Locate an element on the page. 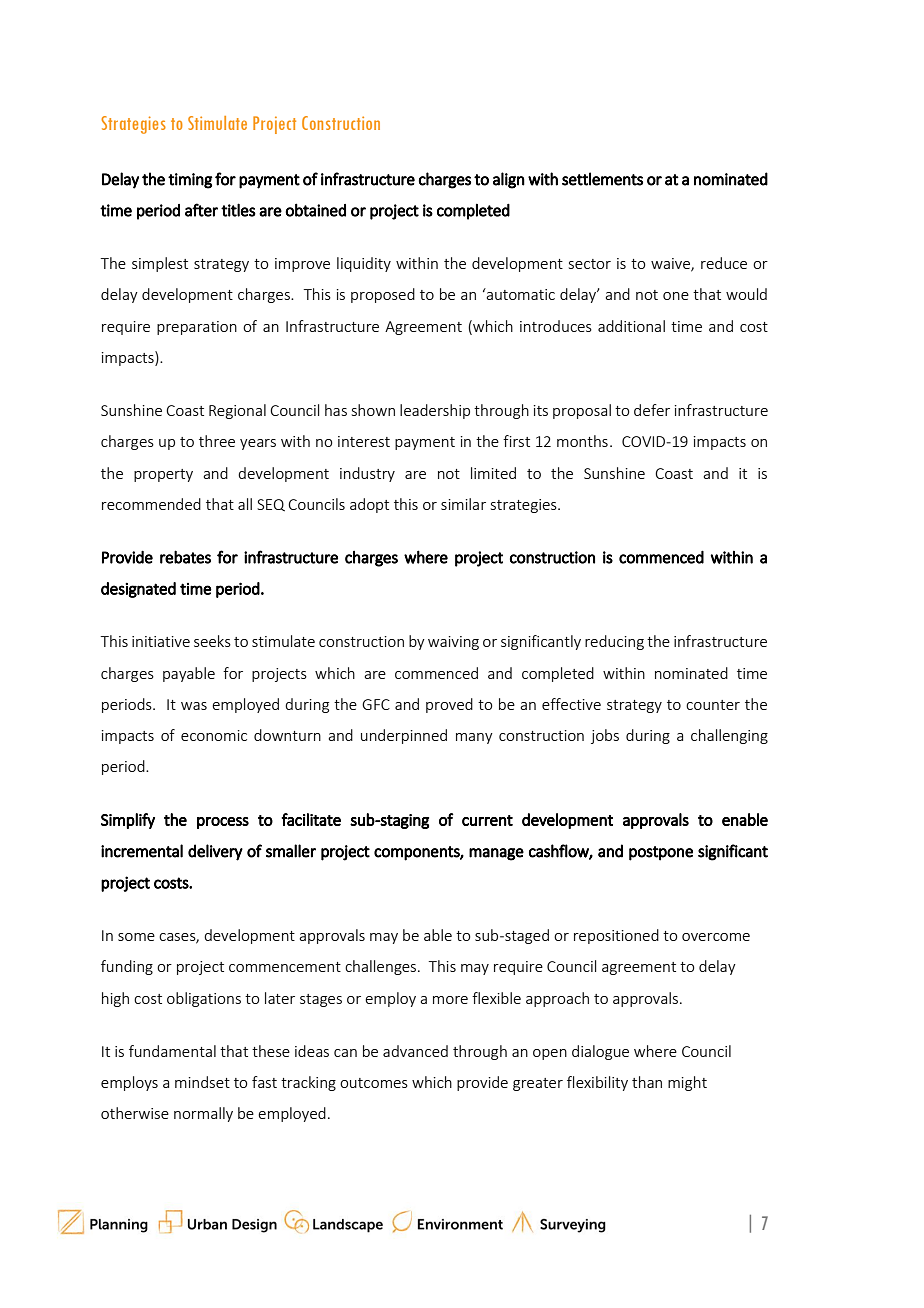 Image resolution: width=924 pixels, height=1308 pixels. mindset is located at coordinates (202, 1082).
